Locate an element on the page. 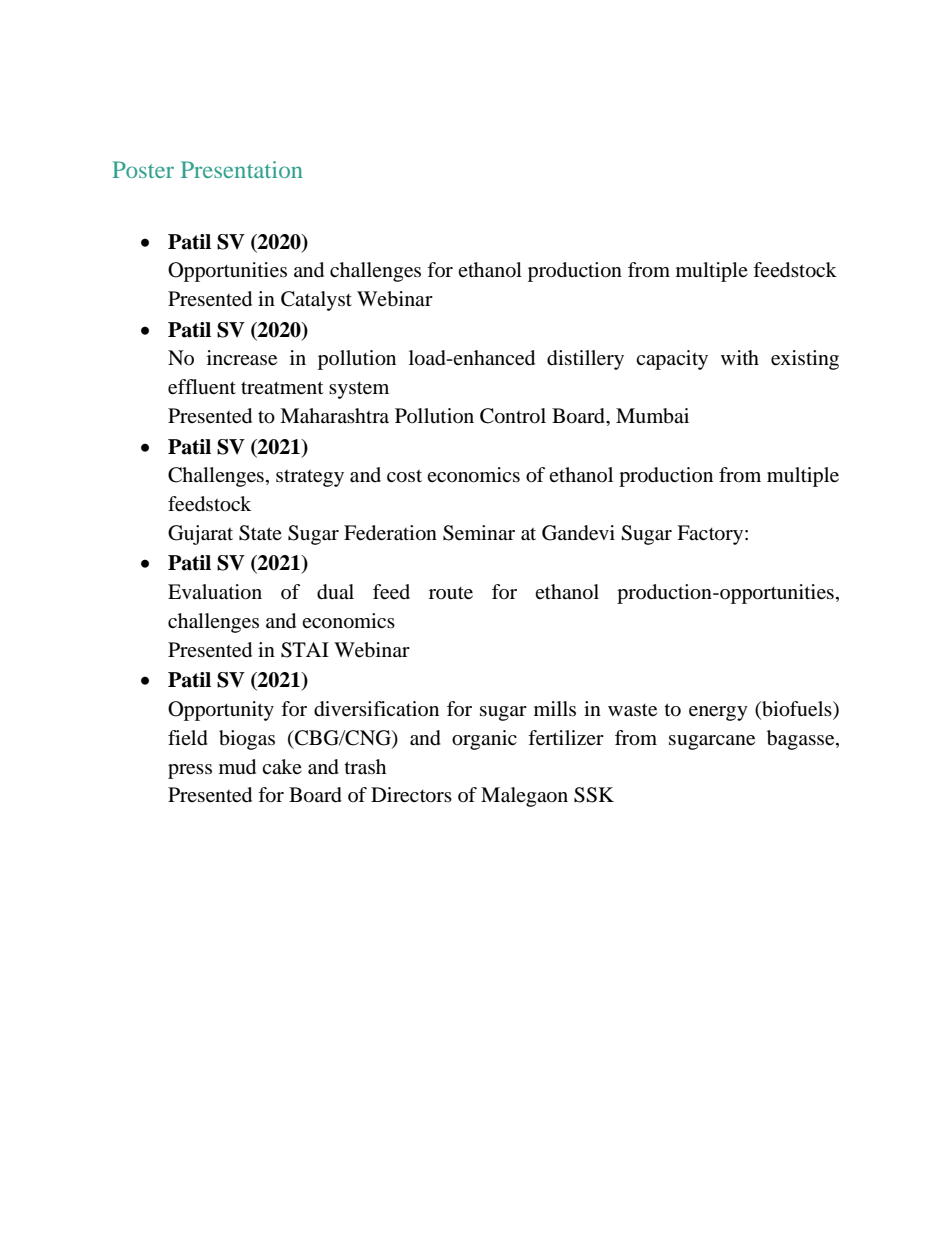 The width and height of the image is (952, 1233). Seminar is located at coordinates (479, 533).
